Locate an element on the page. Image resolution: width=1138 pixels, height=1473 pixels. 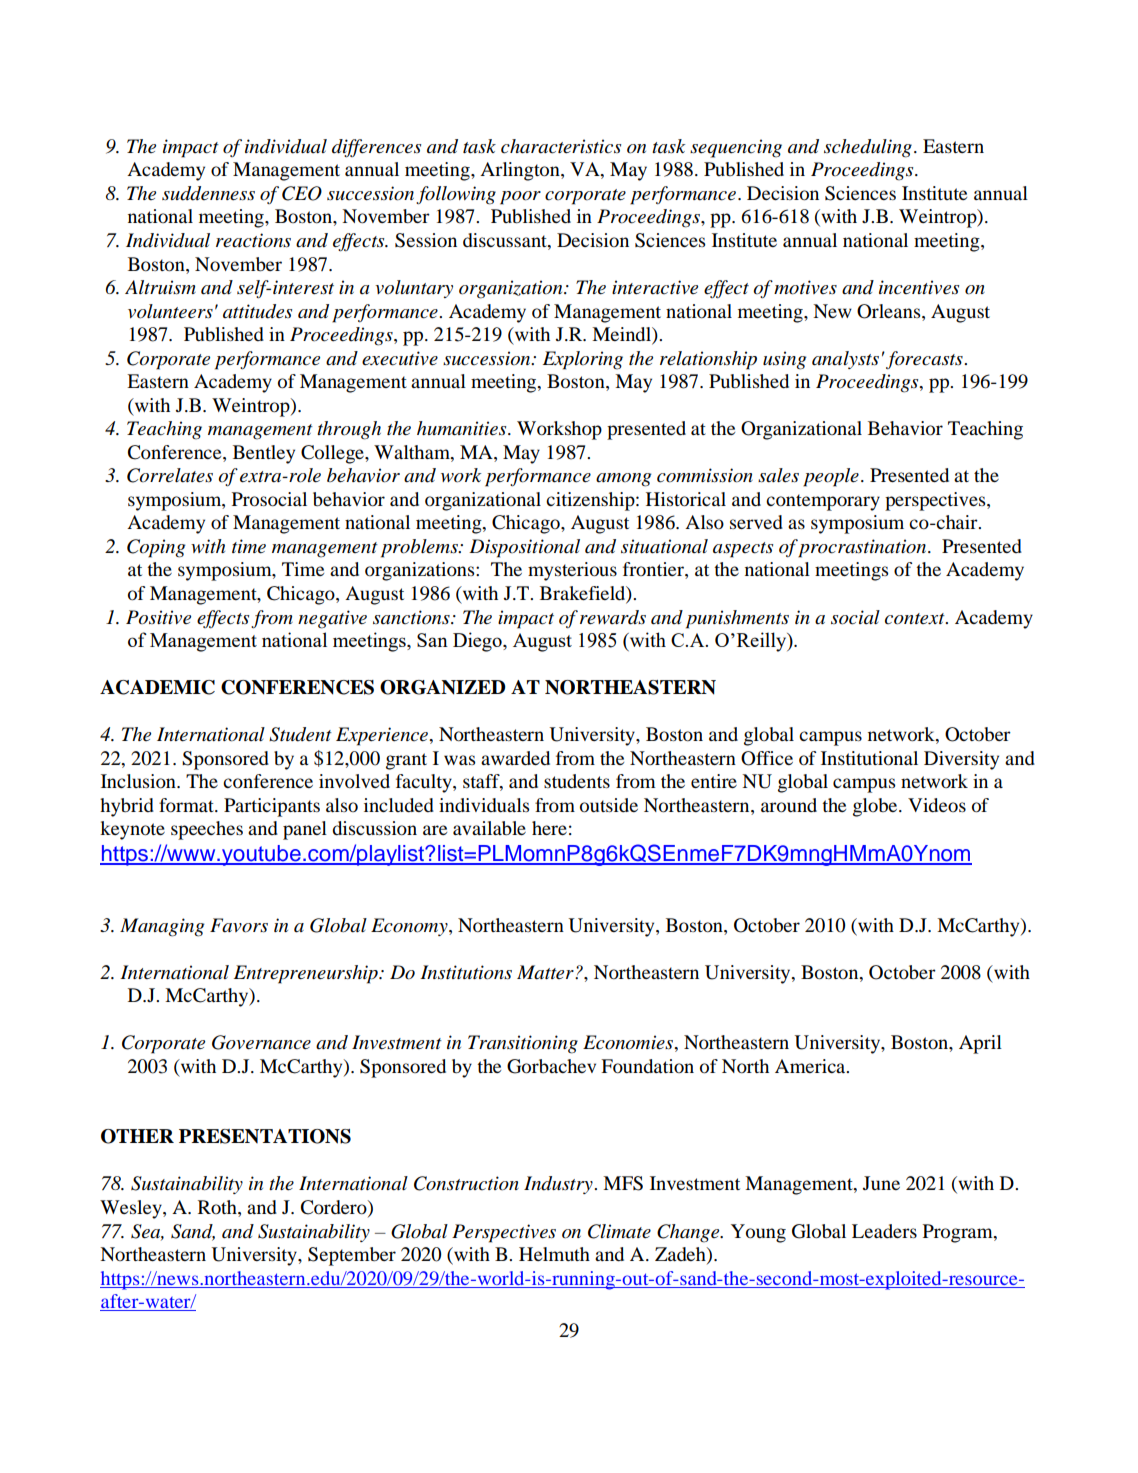
Leaders is located at coordinates (884, 1231).
